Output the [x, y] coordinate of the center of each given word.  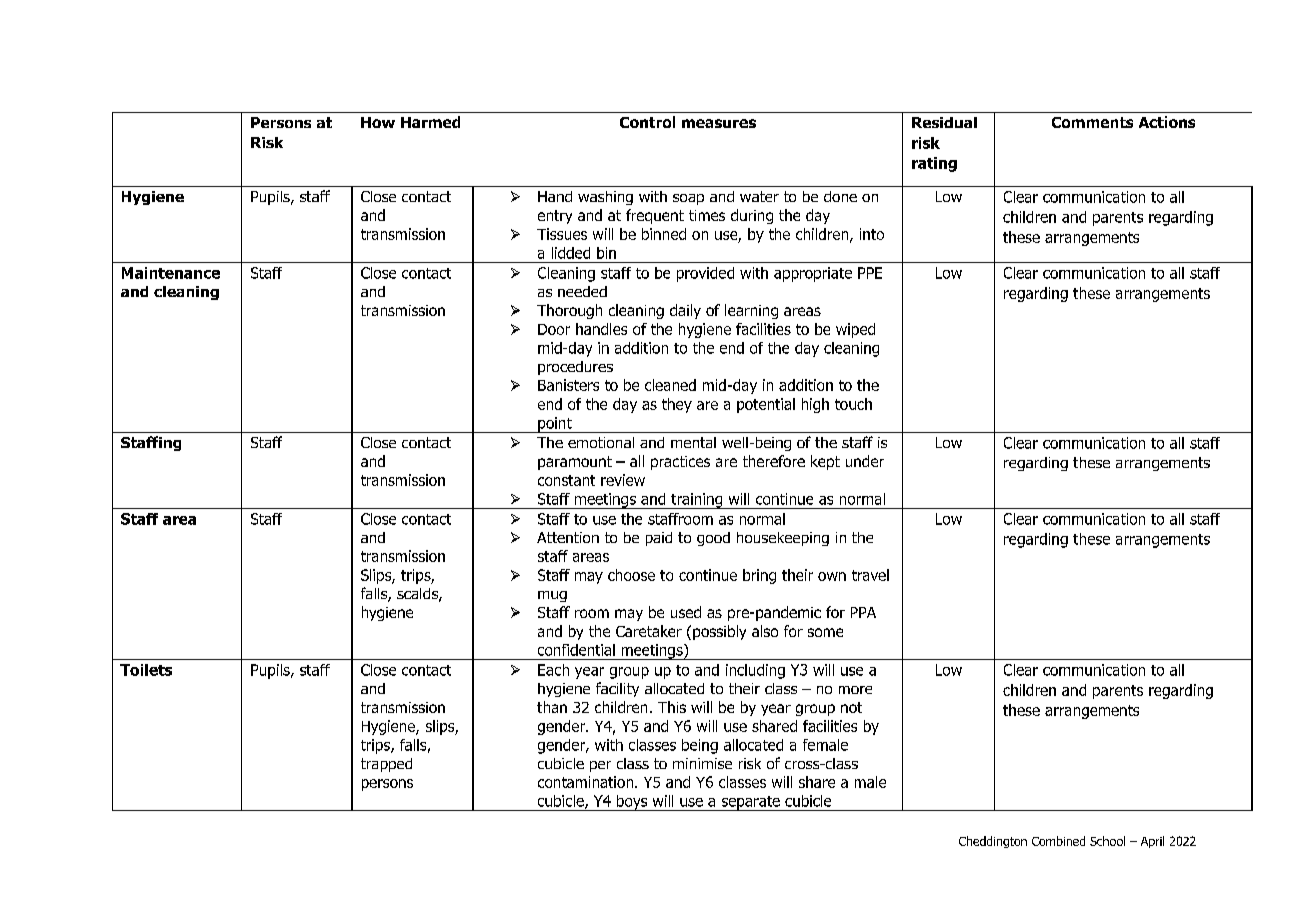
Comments [1092, 122]
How [378, 122]
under [865, 461]
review [623, 480]
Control [647, 122]
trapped [386, 765]
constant [566, 480]
